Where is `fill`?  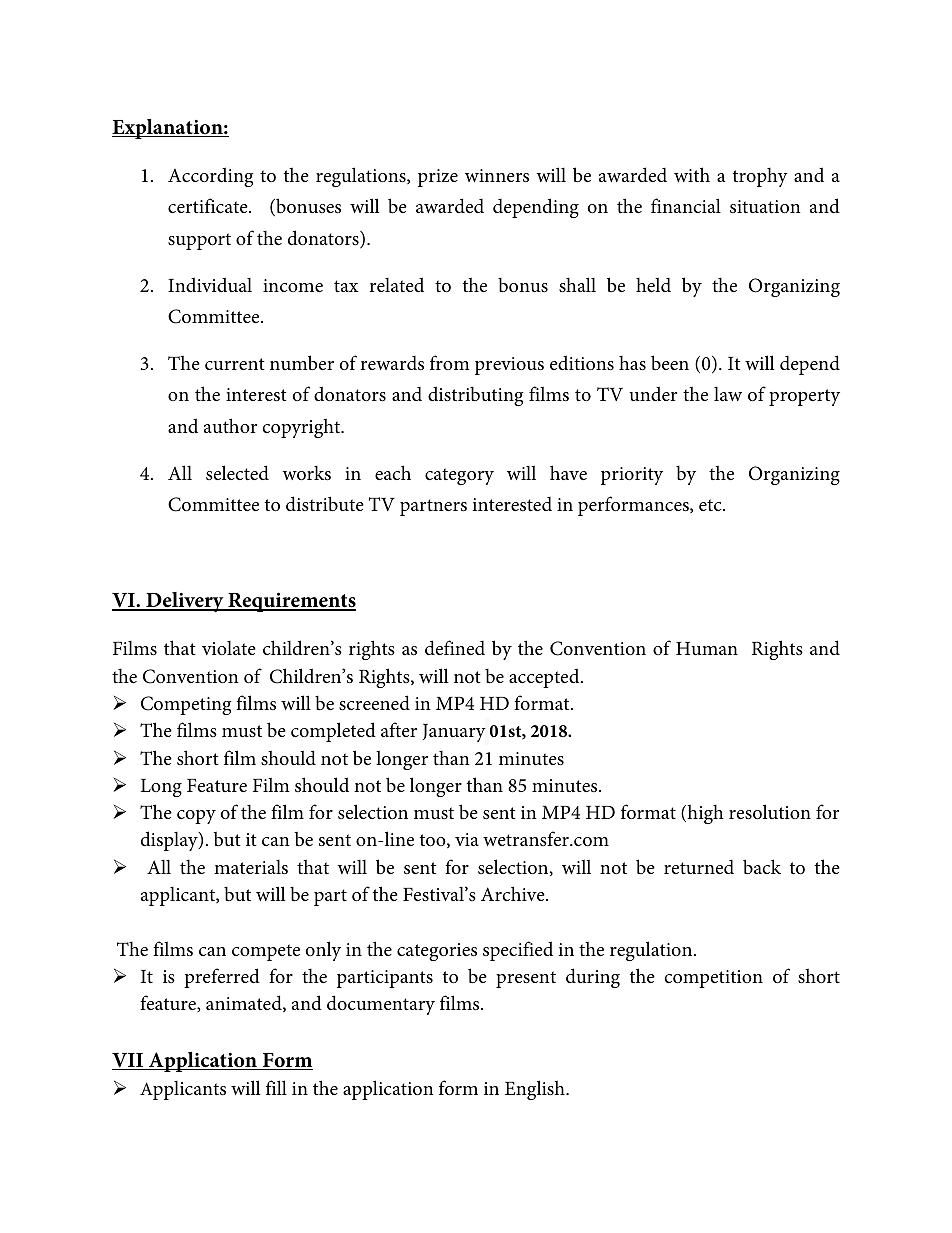
fill is located at coordinates (276, 1087).
